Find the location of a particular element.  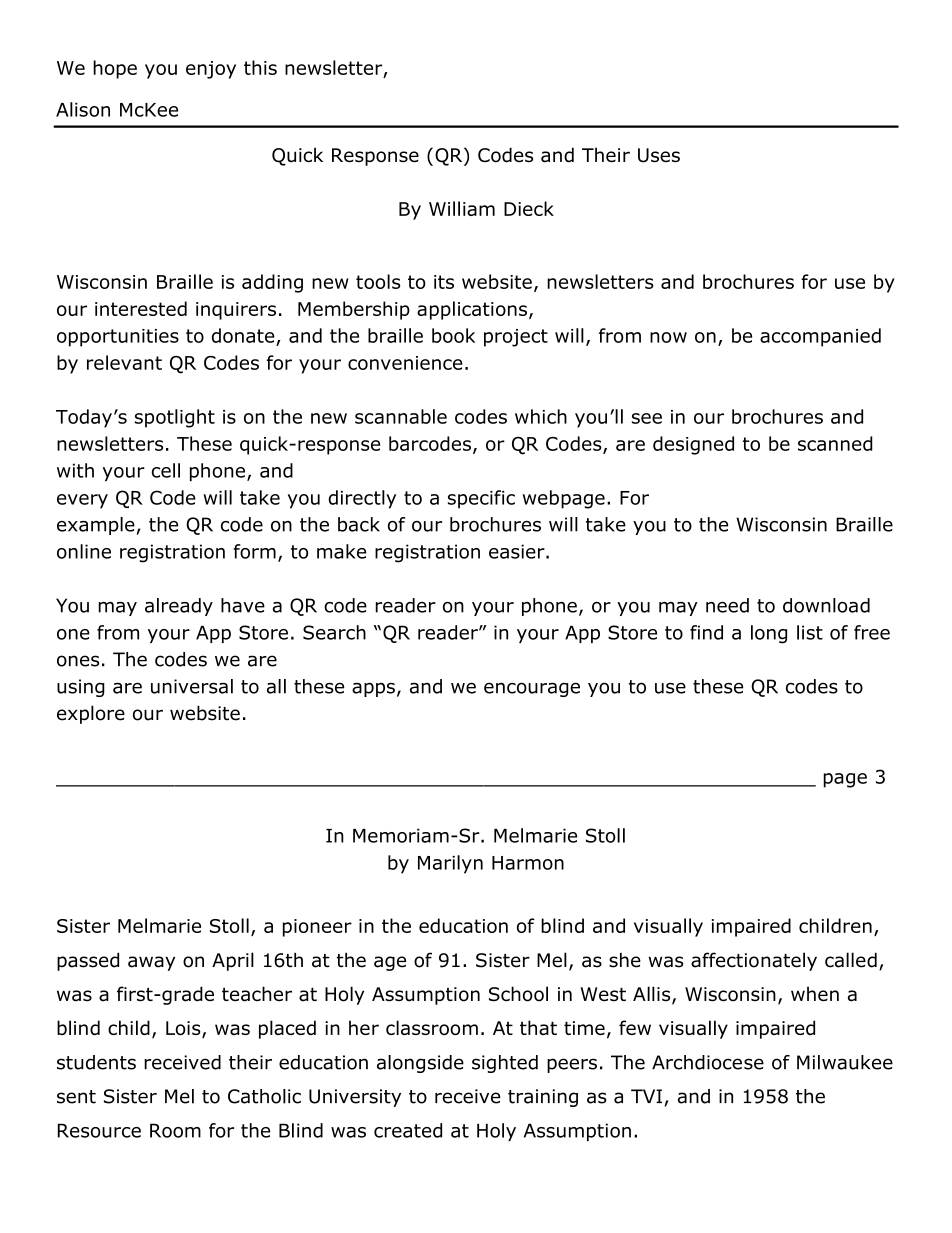

Resource is located at coordinates (99, 1130).
